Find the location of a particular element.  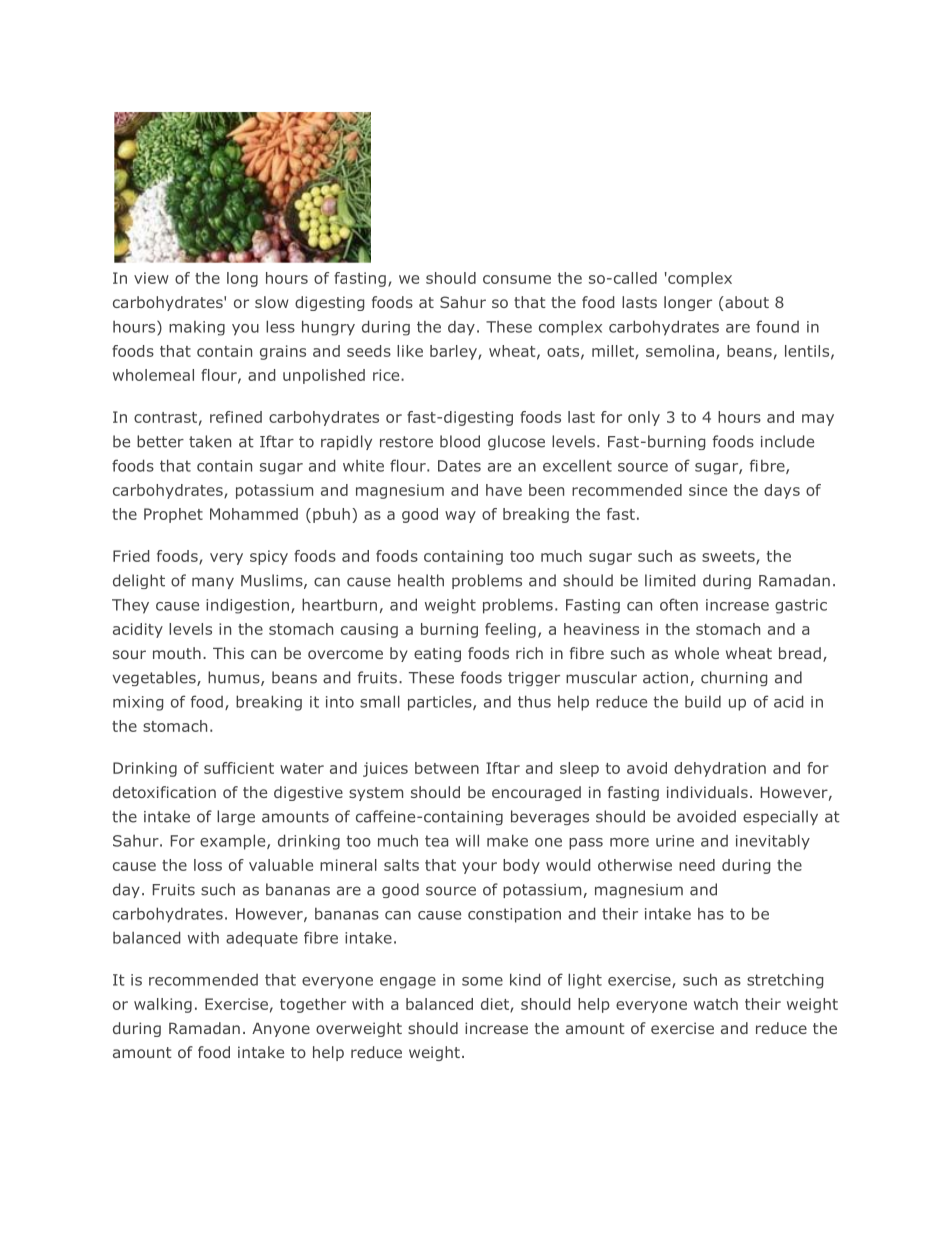

consume is located at coordinates (517, 279).
